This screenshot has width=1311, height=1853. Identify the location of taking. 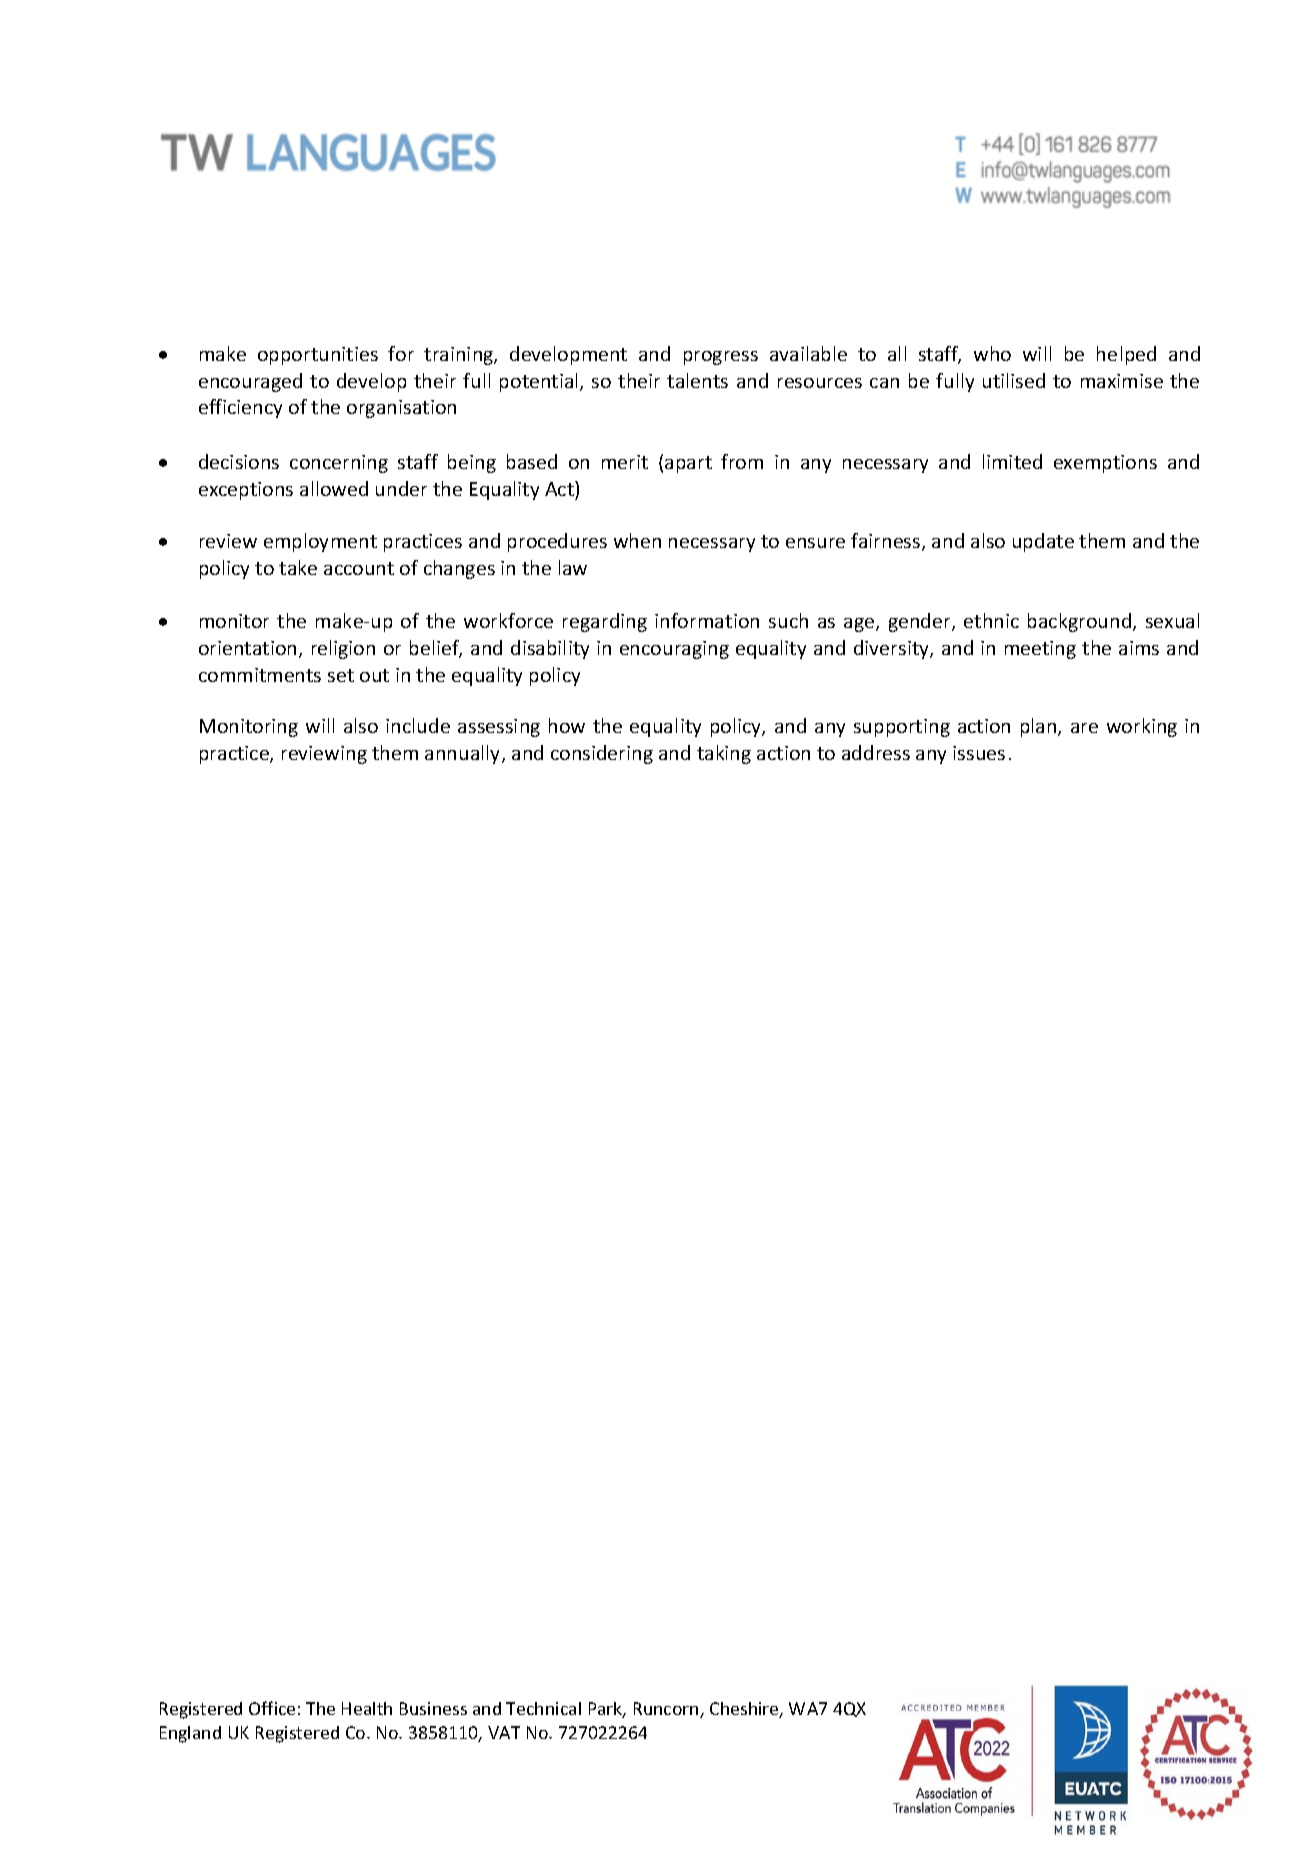
(724, 754).
